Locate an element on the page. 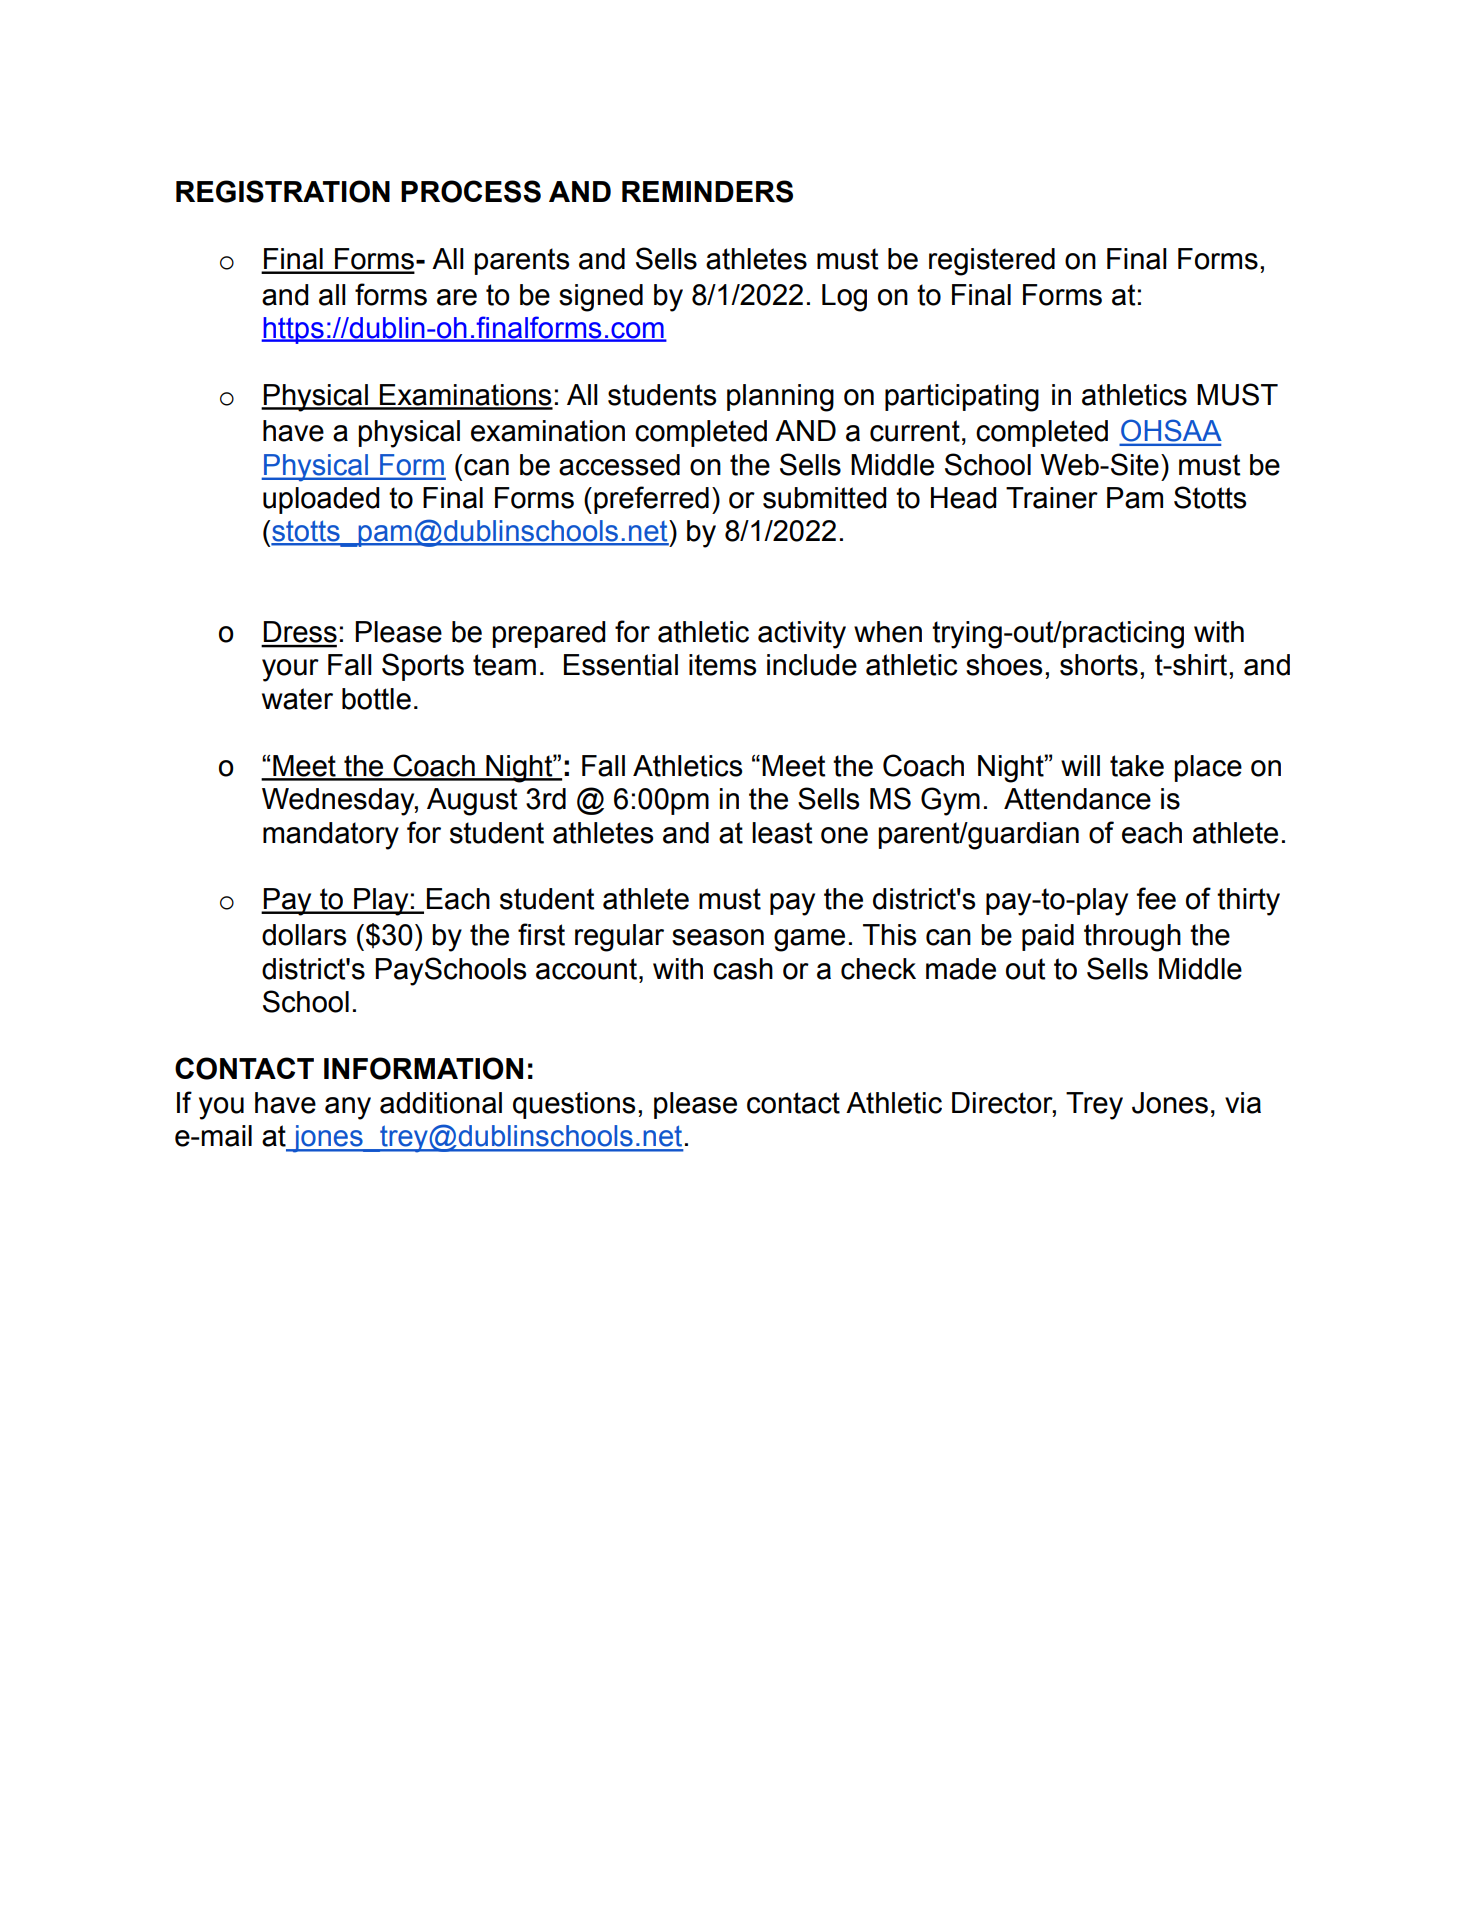  prepared is located at coordinates (549, 634).
